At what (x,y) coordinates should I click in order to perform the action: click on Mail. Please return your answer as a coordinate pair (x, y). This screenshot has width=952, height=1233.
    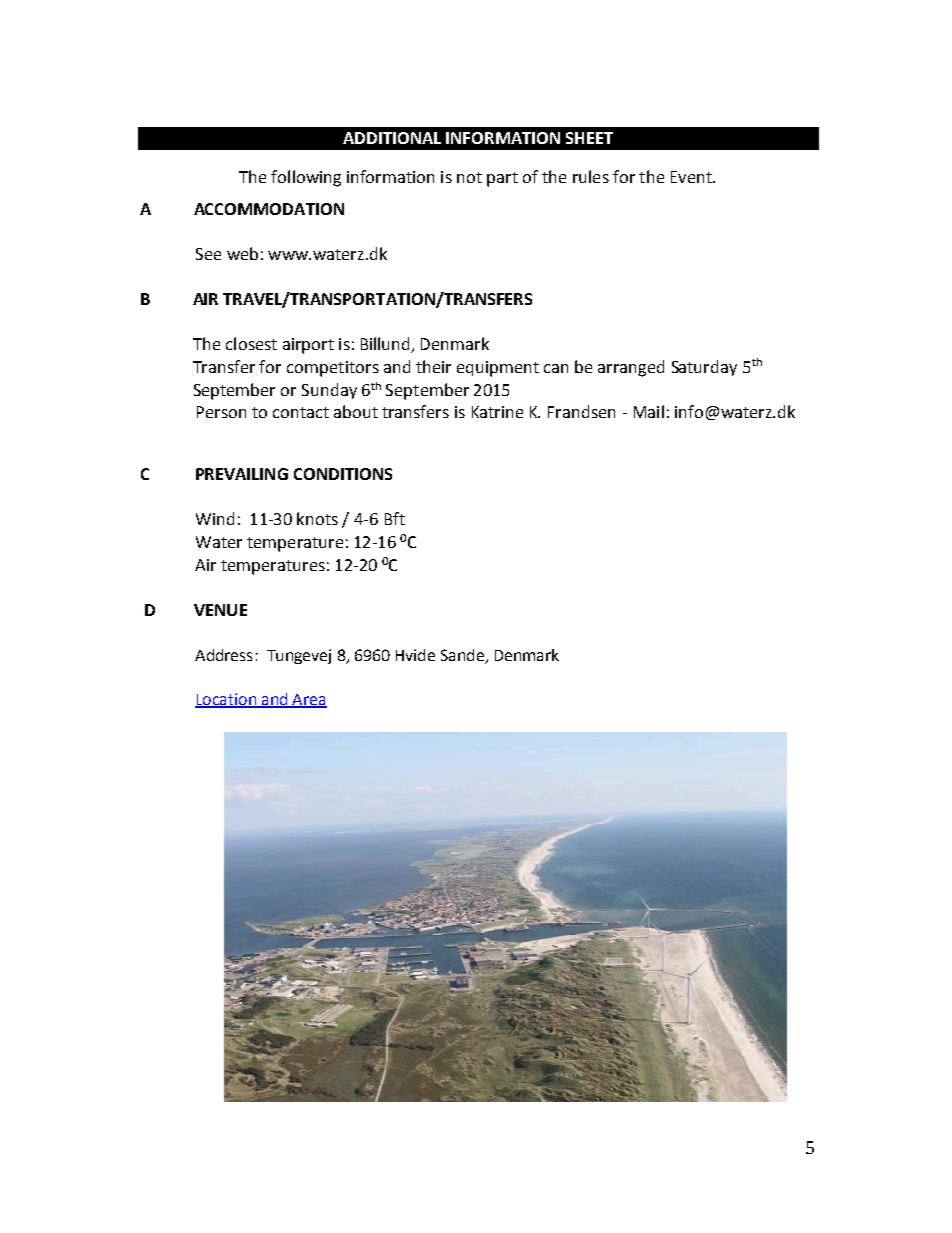
    Looking at the image, I should click on (649, 411).
